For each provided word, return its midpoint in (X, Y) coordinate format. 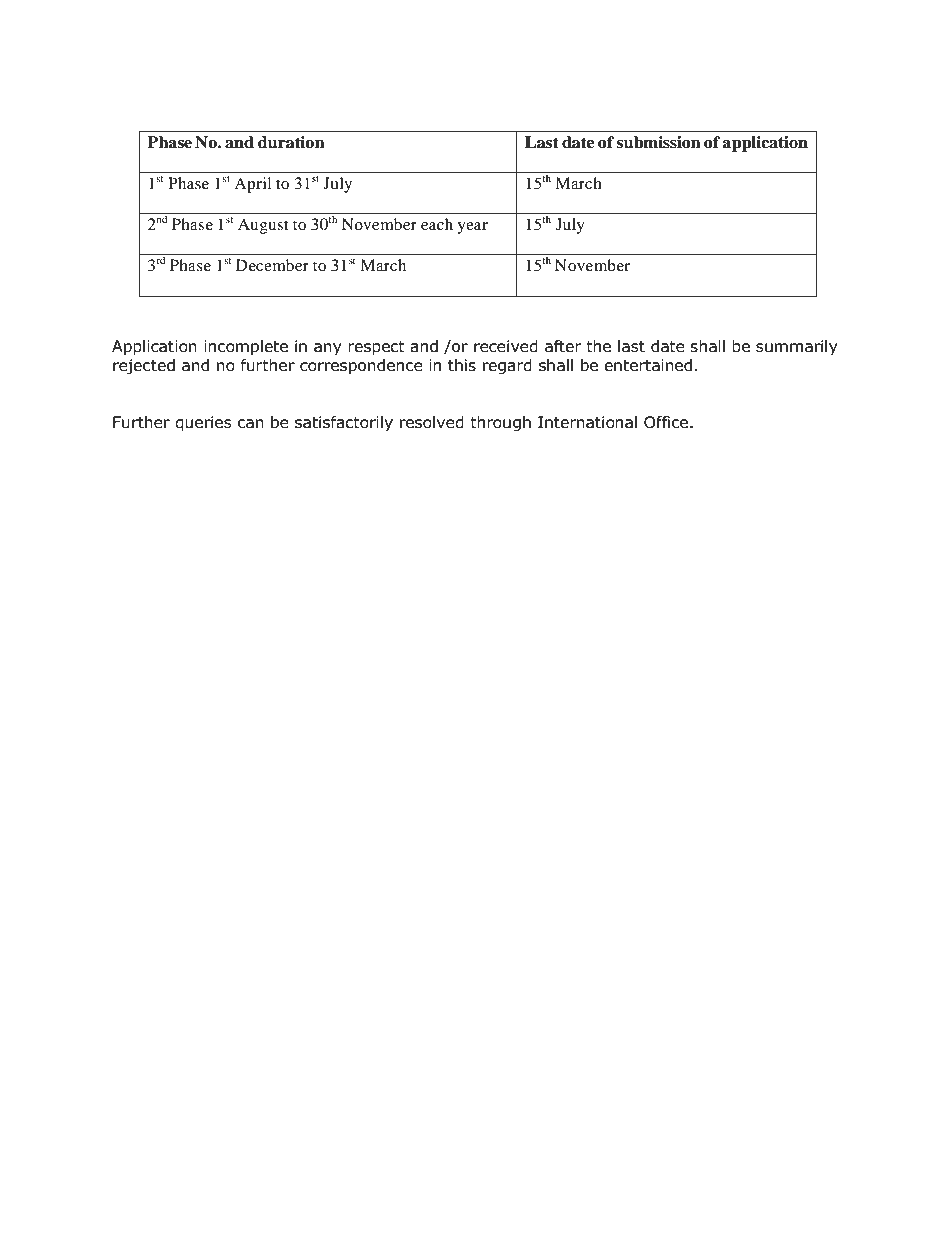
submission (659, 142)
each (437, 224)
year (472, 228)
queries (203, 424)
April (252, 185)
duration (291, 142)
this (462, 365)
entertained (648, 365)
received (506, 346)
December (272, 265)
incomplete (246, 347)
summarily (797, 347)
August (263, 226)
